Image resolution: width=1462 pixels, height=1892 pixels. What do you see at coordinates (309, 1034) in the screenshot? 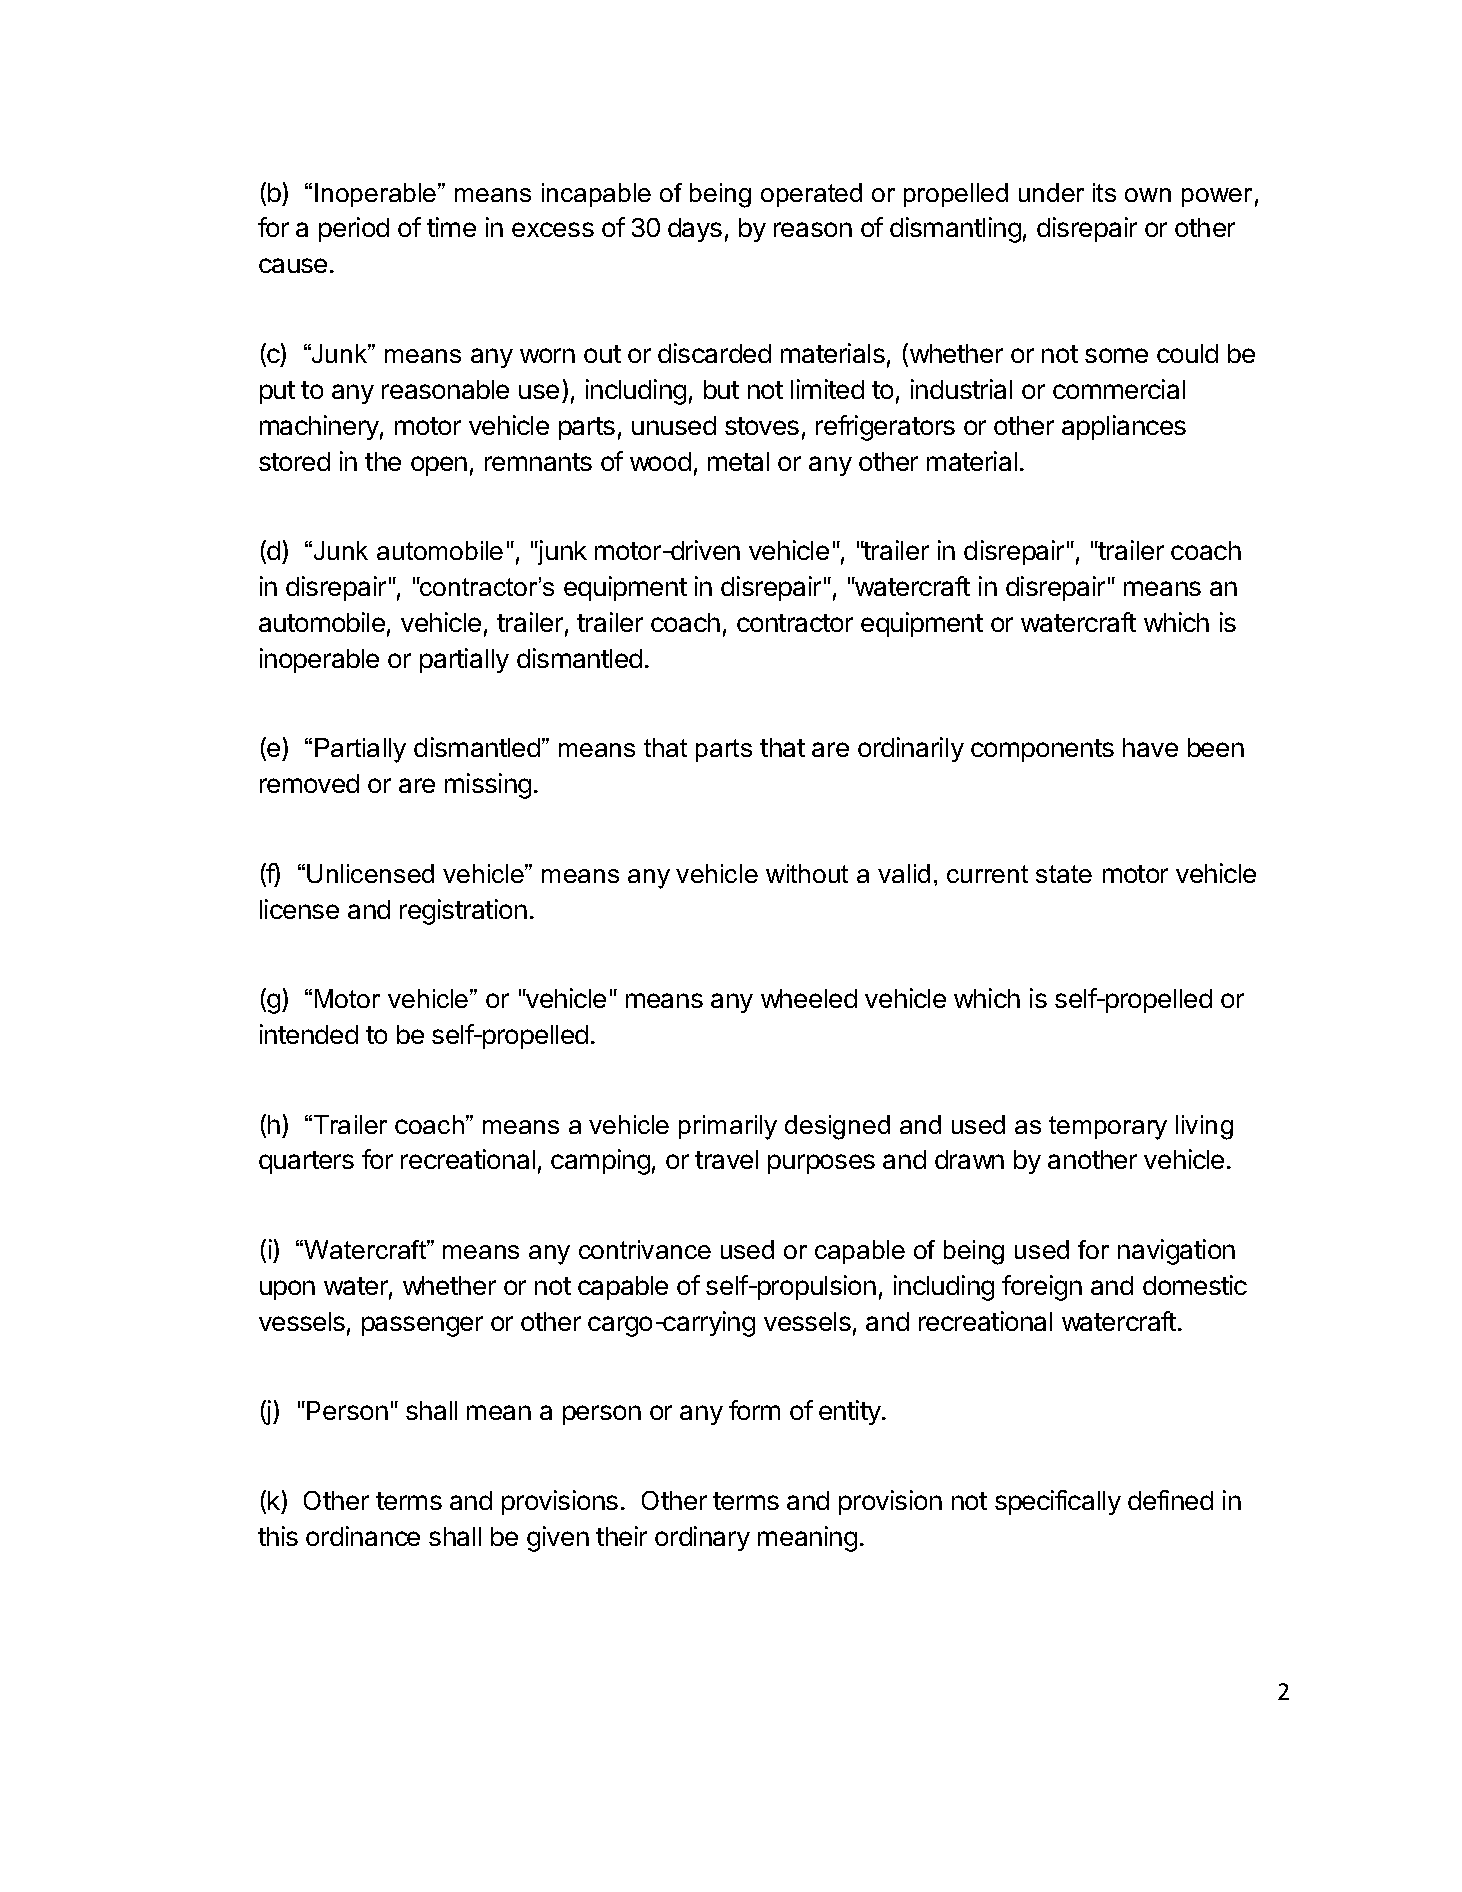
I see `intended` at bounding box center [309, 1034].
